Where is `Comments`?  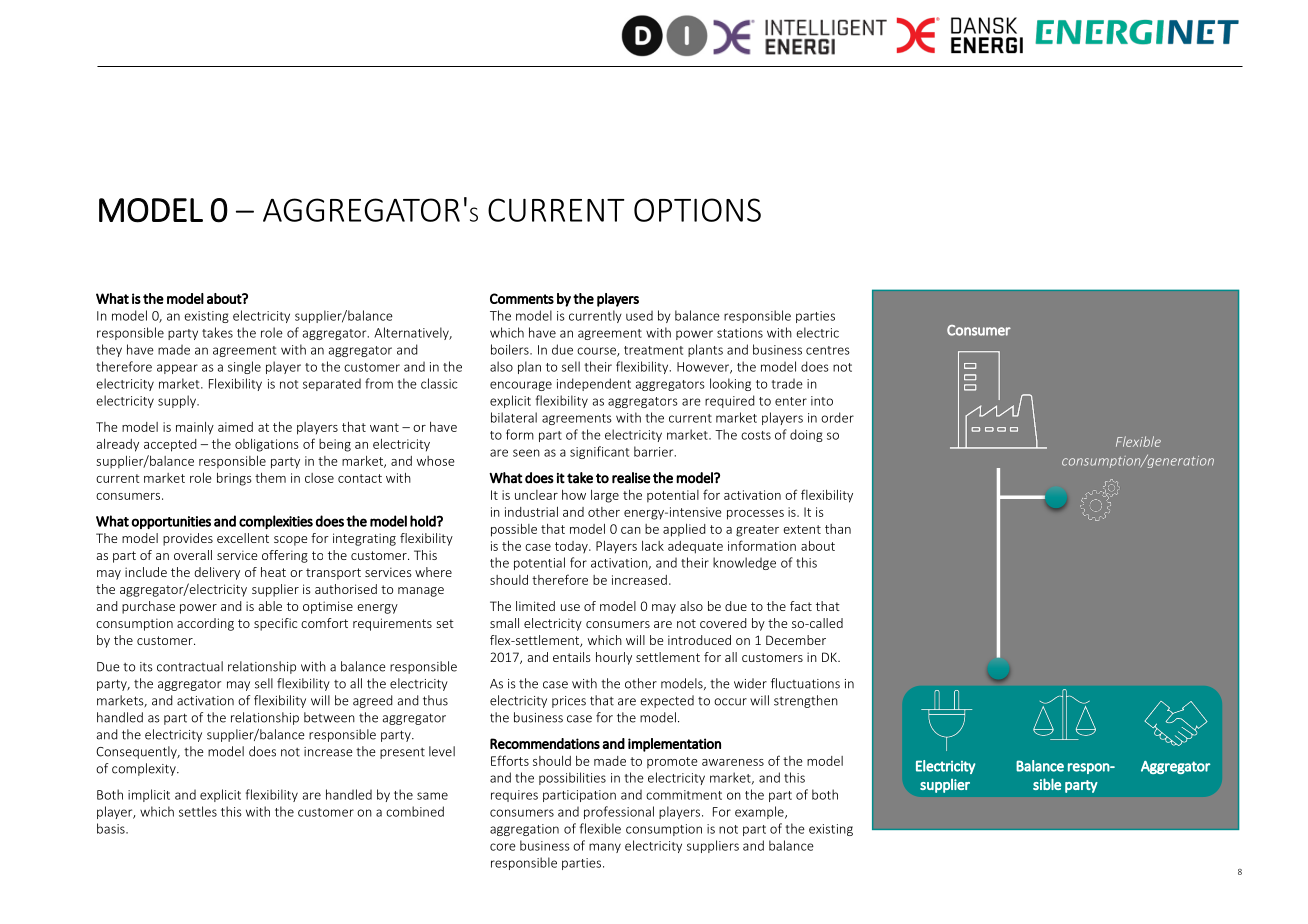 Comments is located at coordinates (522, 298).
